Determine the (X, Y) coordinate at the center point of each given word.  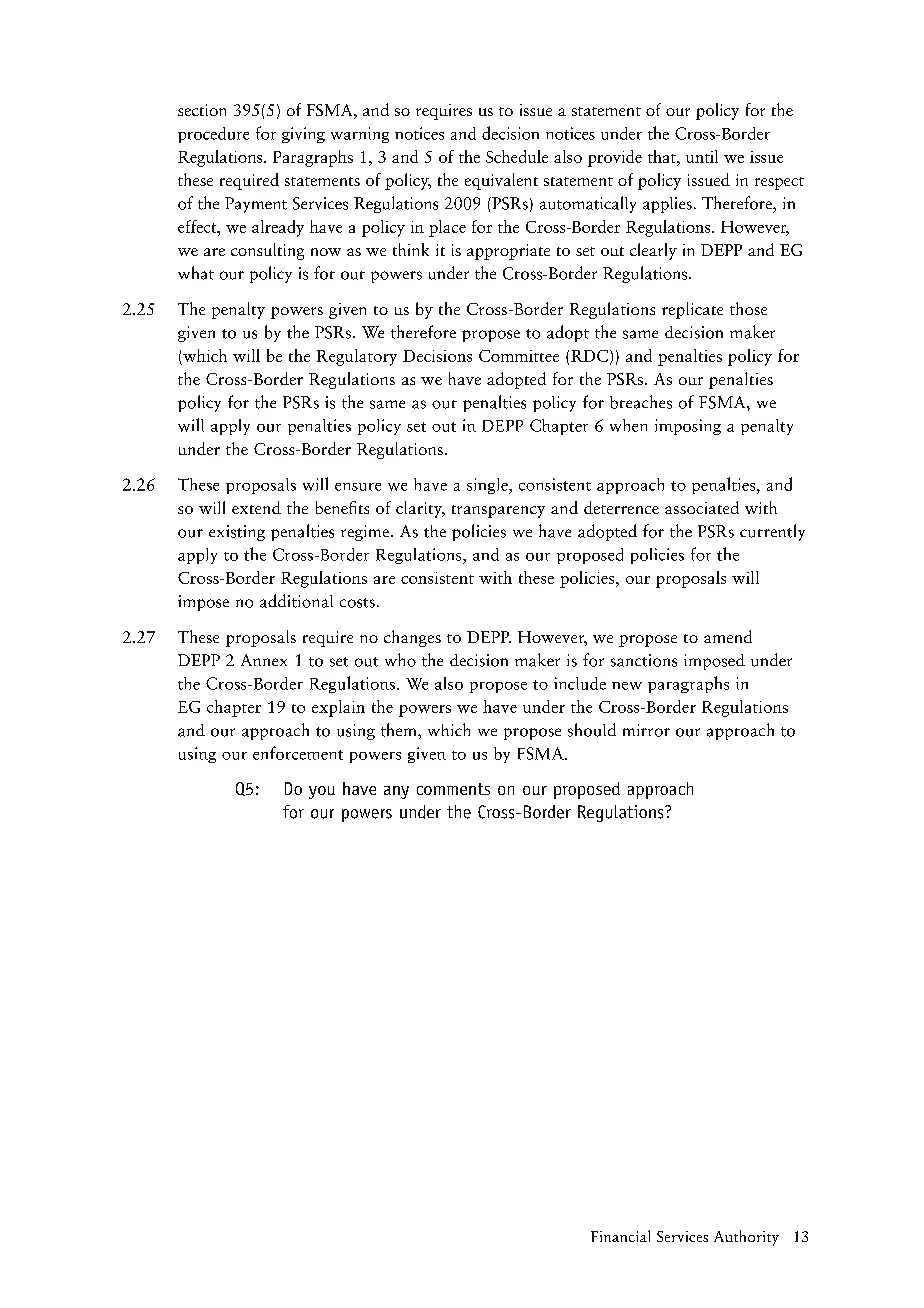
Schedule (517, 156)
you (322, 792)
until (702, 156)
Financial (620, 1236)
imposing (688, 427)
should (592, 730)
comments (453, 789)
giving (303, 135)
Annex (264, 660)
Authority (746, 1238)
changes (412, 638)
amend (728, 636)
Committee (519, 356)
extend (256, 507)
